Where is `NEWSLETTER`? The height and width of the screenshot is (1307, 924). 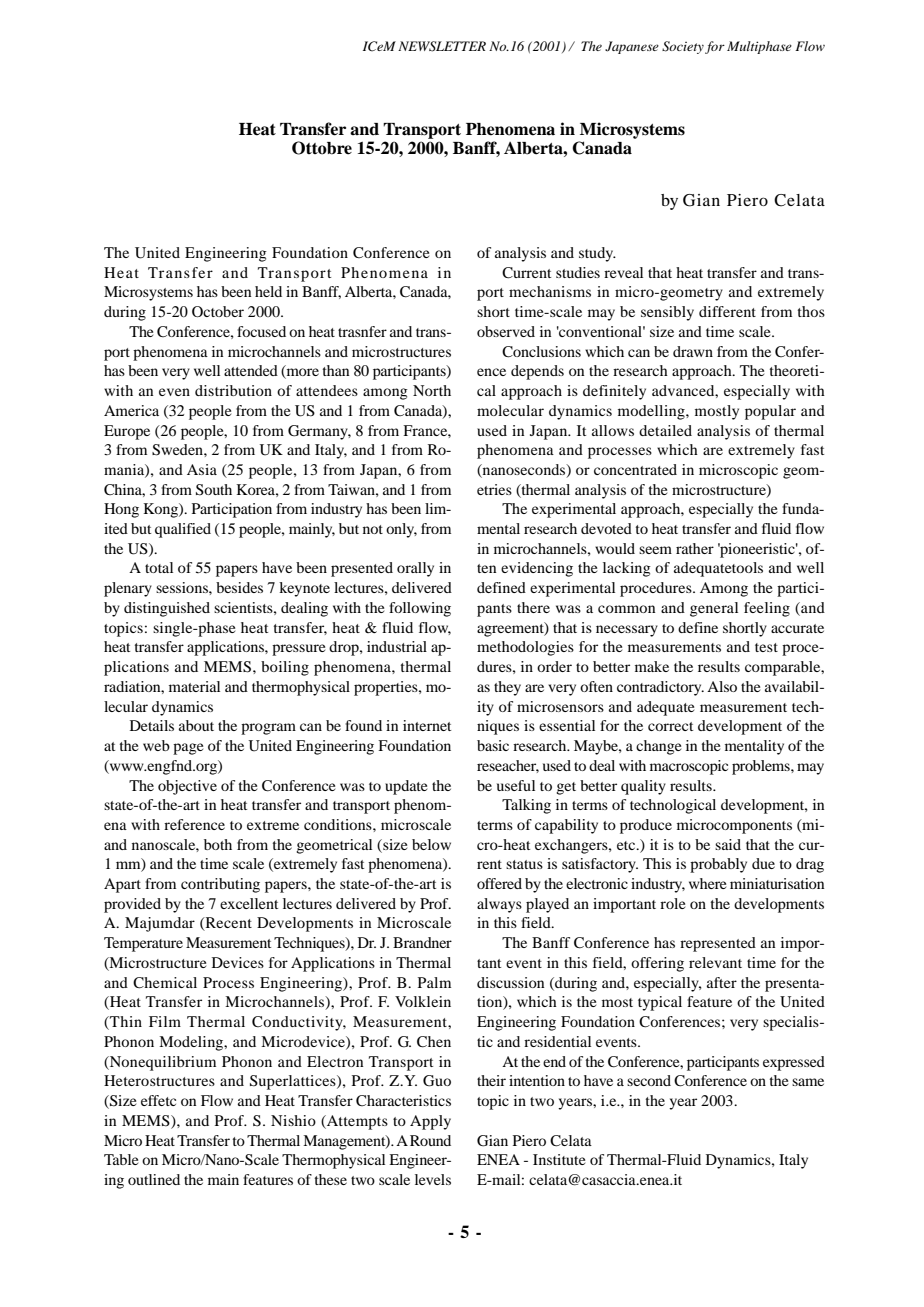 NEWSLETTER is located at coordinates (442, 46).
